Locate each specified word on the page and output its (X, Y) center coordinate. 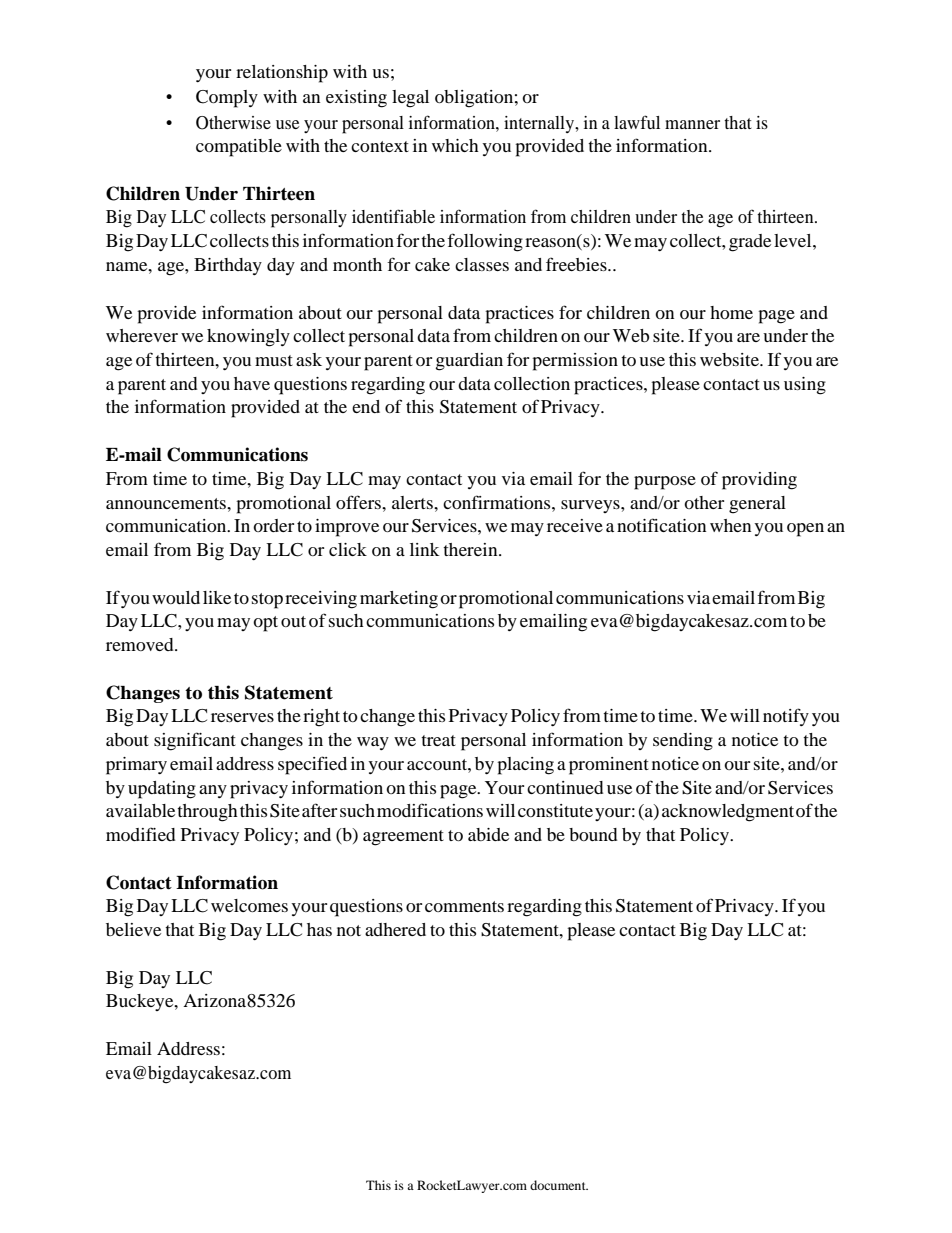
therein (471, 549)
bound (593, 834)
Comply (227, 99)
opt (265, 624)
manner (692, 124)
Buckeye (141, 1002)
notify (786, 717)
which (455, 145)
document (559, 1185)
